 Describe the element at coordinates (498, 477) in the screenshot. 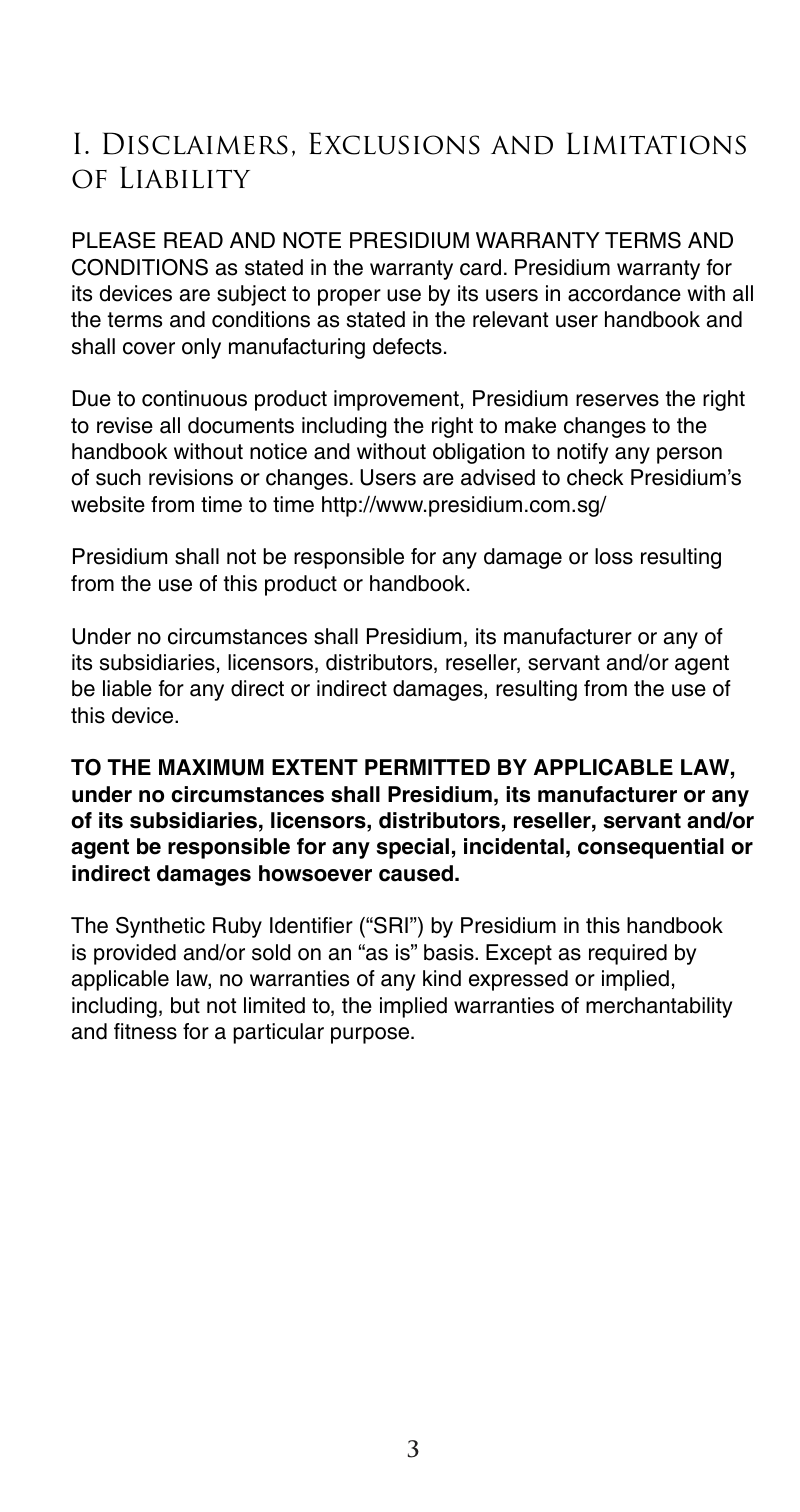

I see `advised` at that location.
